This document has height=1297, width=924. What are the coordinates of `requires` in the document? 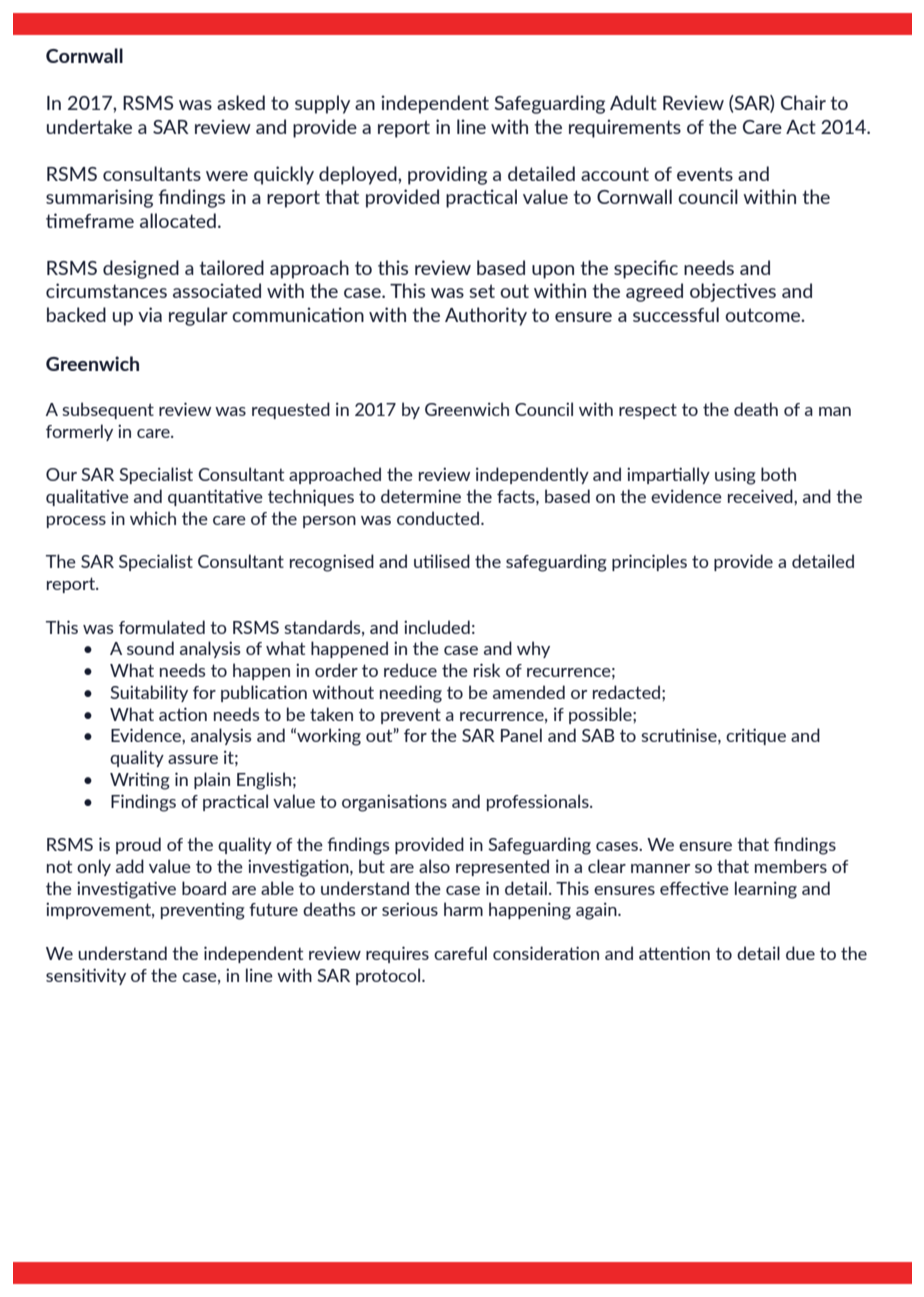 It's located at (397, 954).
